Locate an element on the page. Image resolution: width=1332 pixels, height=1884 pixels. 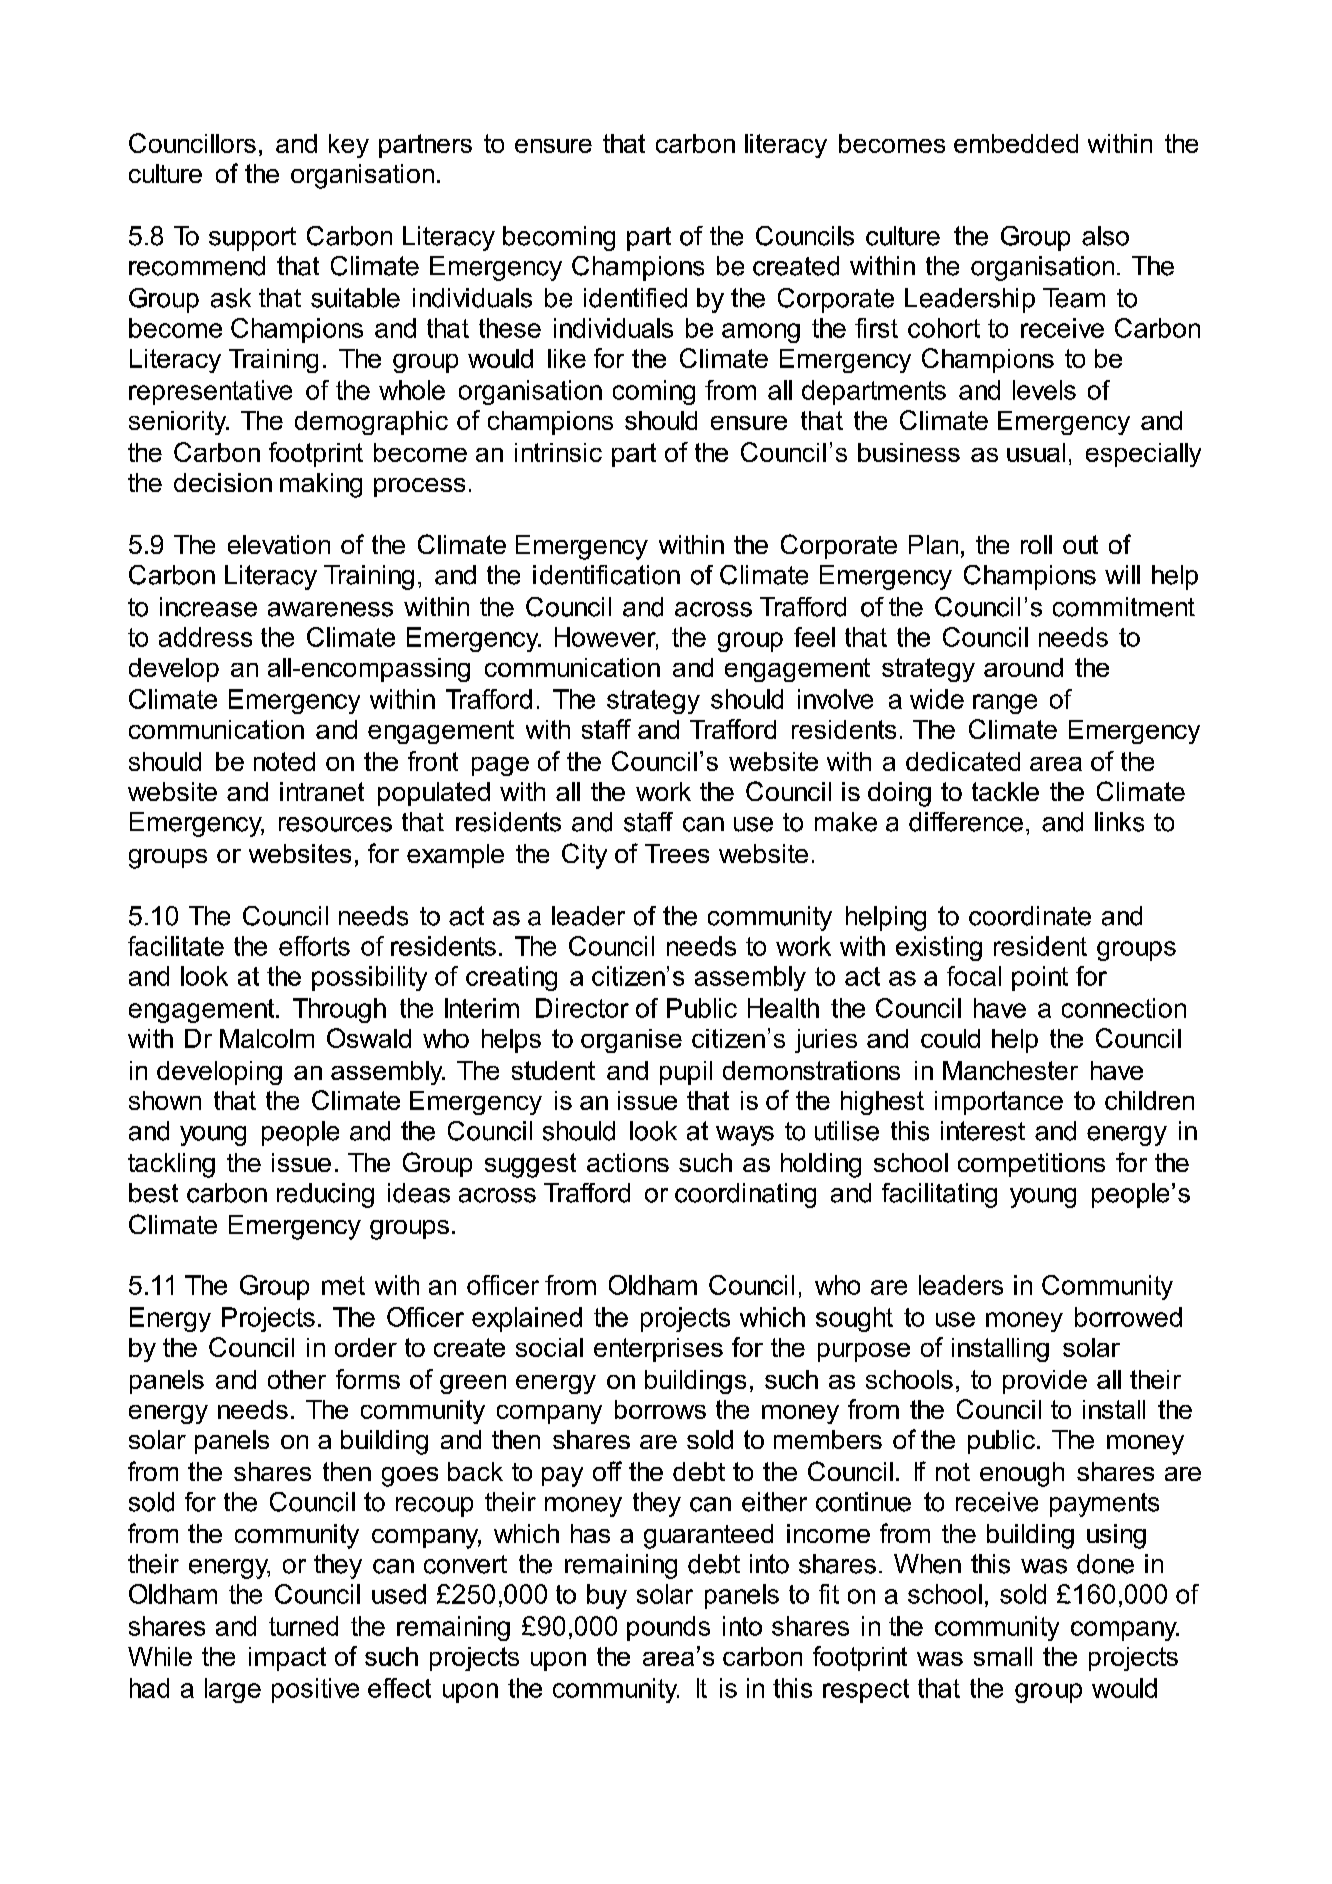
identified is located at coordinates (635, 298).
